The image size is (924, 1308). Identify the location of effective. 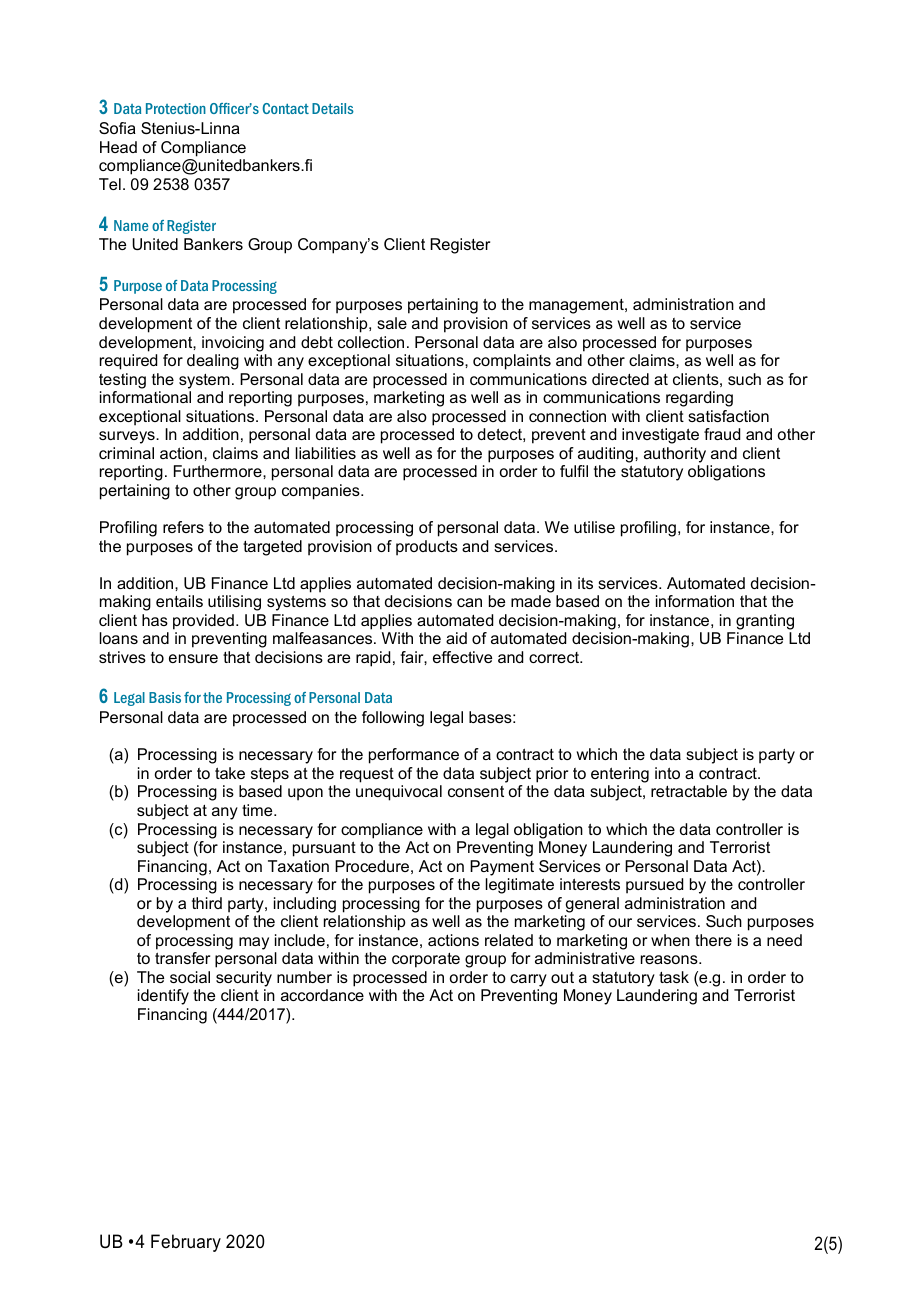
(462, 657).
